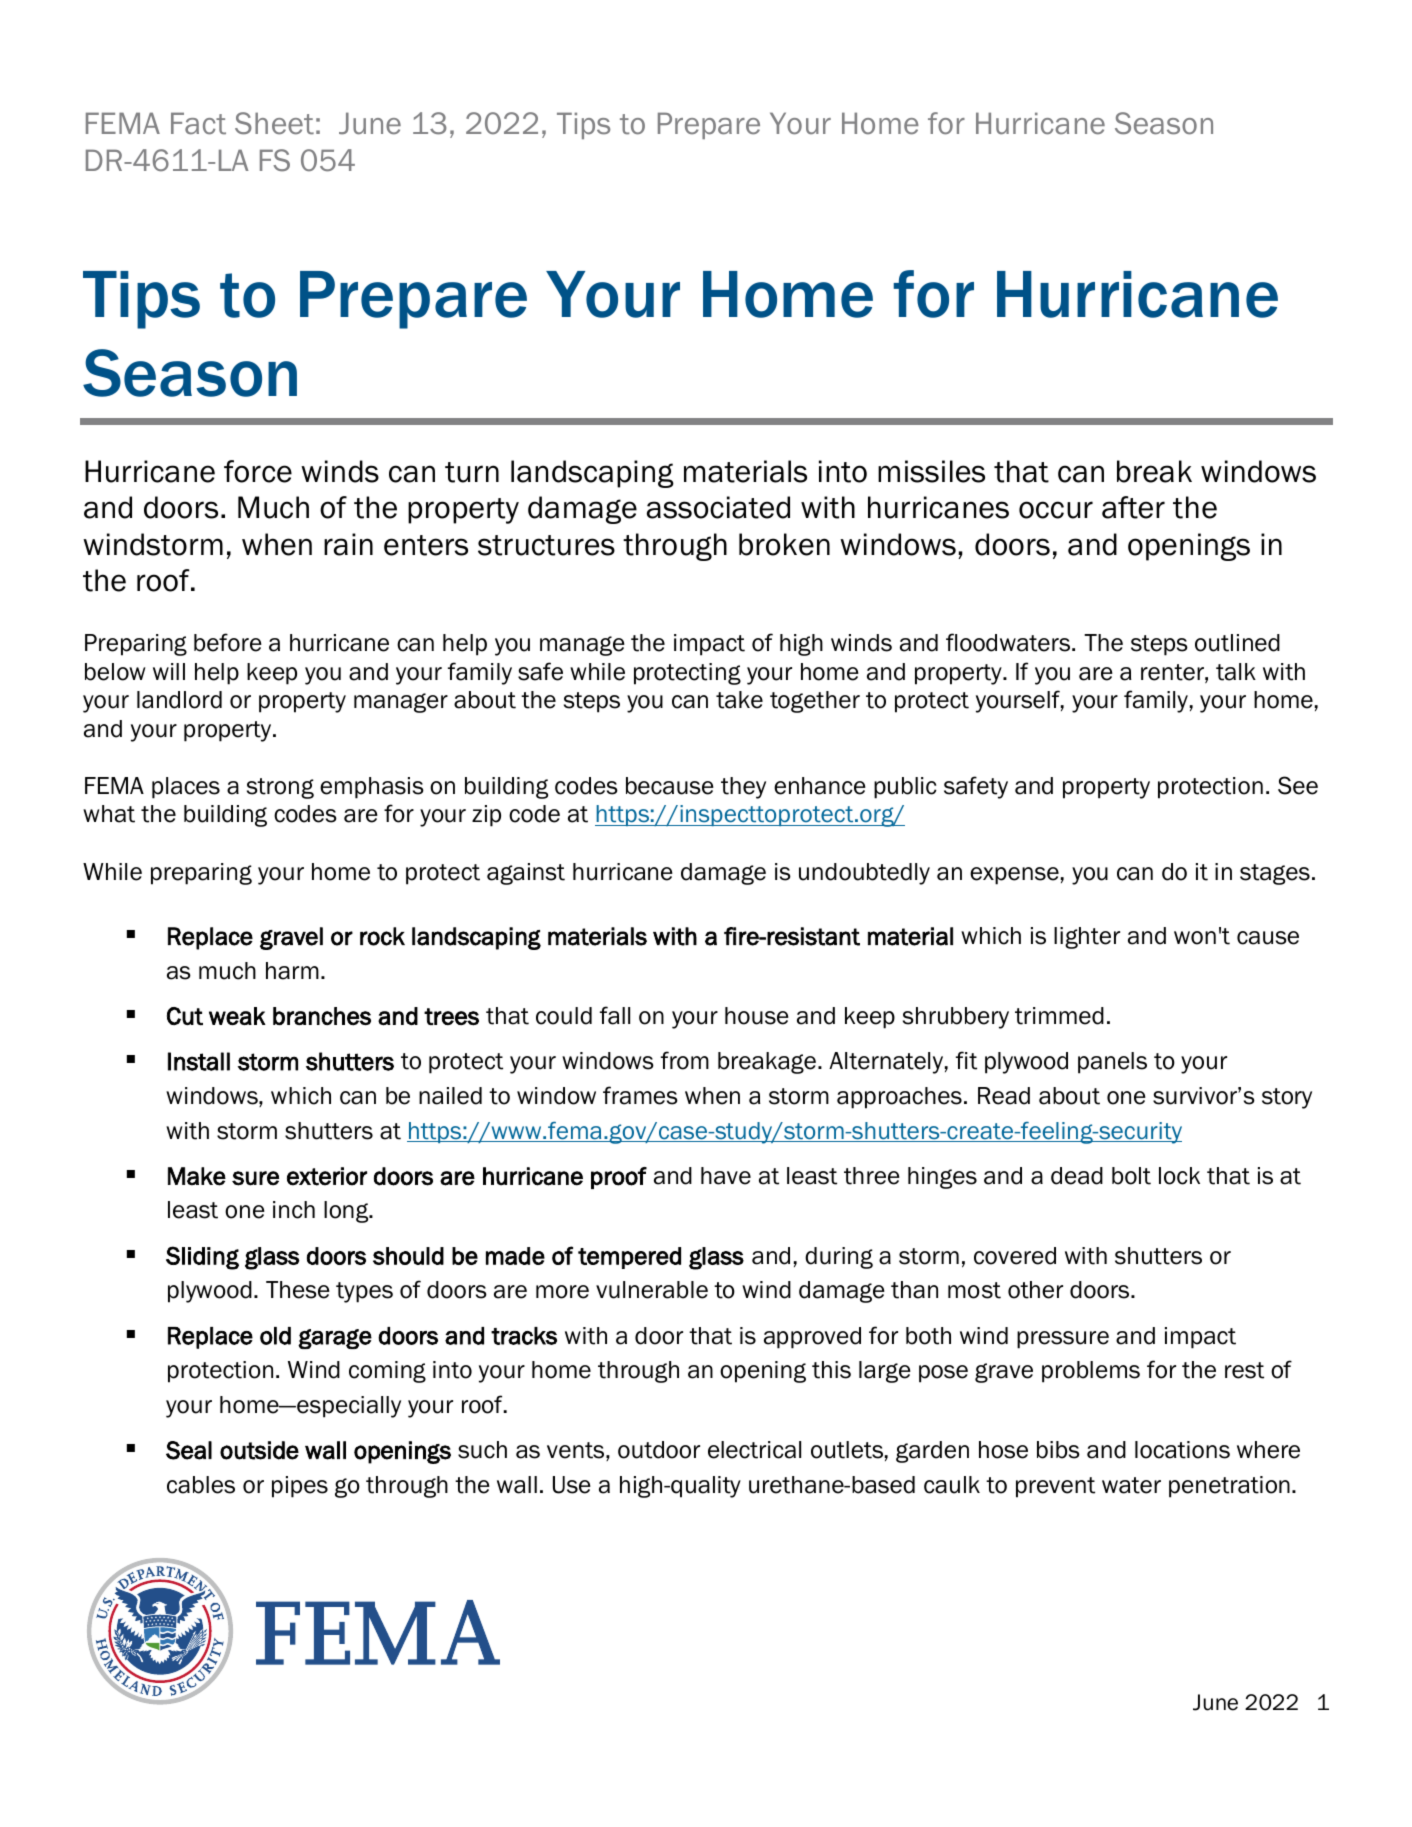  What do you see at coordinates (754, 1450) in the page?
I see `electrical` at bounding box center [754, 1450].
